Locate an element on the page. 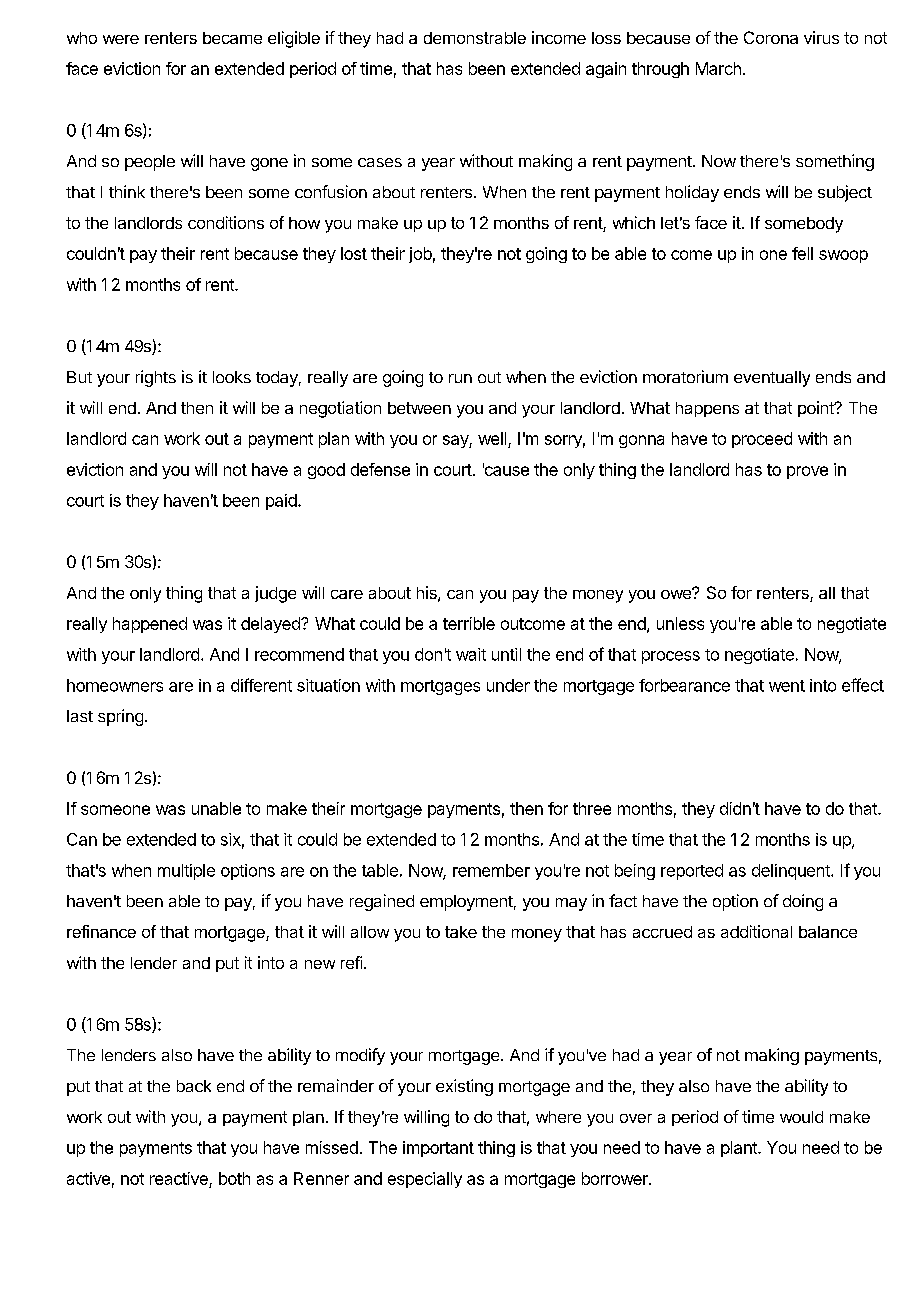  delinquent is located at coordinates (792, 872).
